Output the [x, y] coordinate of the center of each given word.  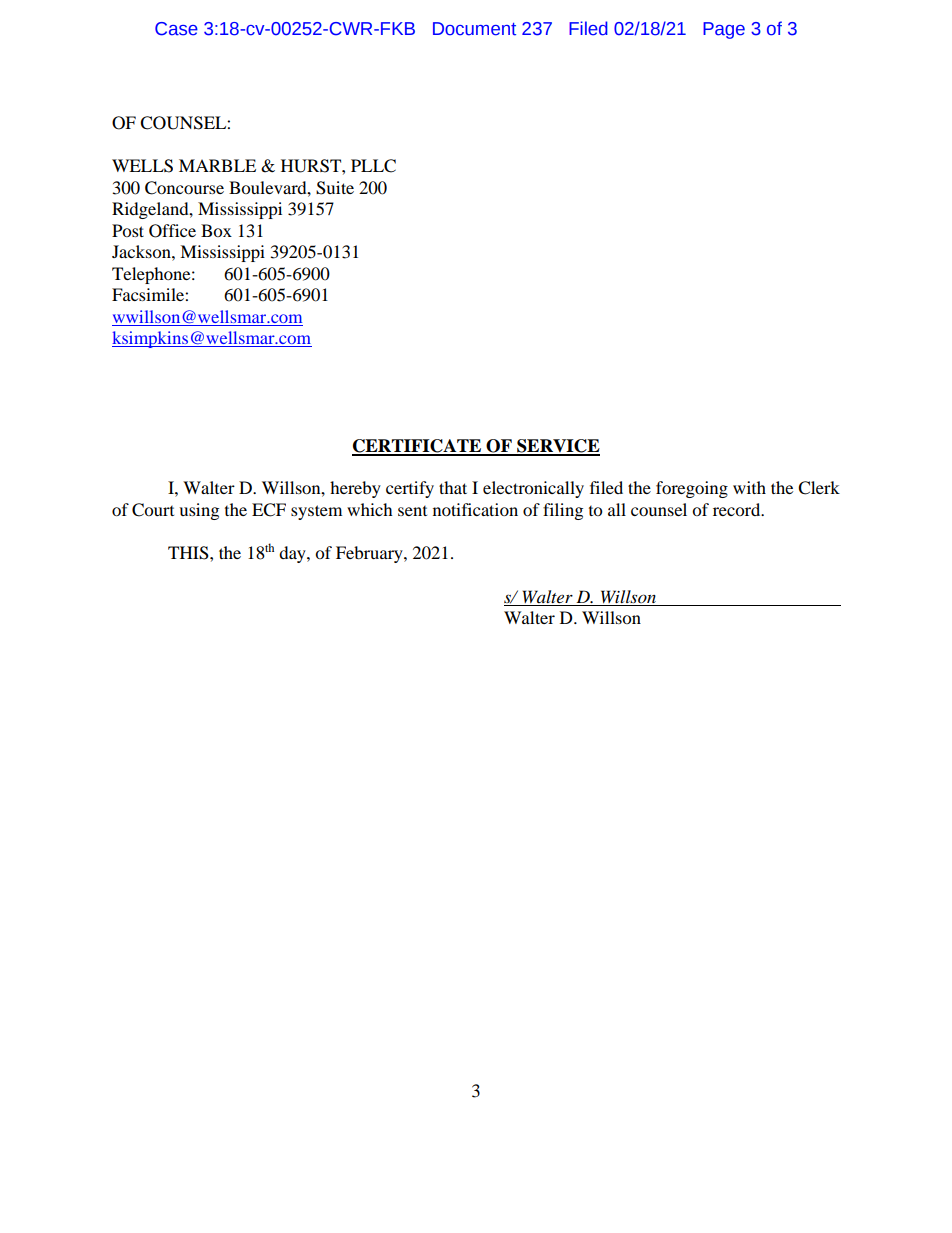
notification [475, 509]
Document [474, 29]
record [738, 509]
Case [176, 29]
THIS [189, 553]
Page [724, 30]
